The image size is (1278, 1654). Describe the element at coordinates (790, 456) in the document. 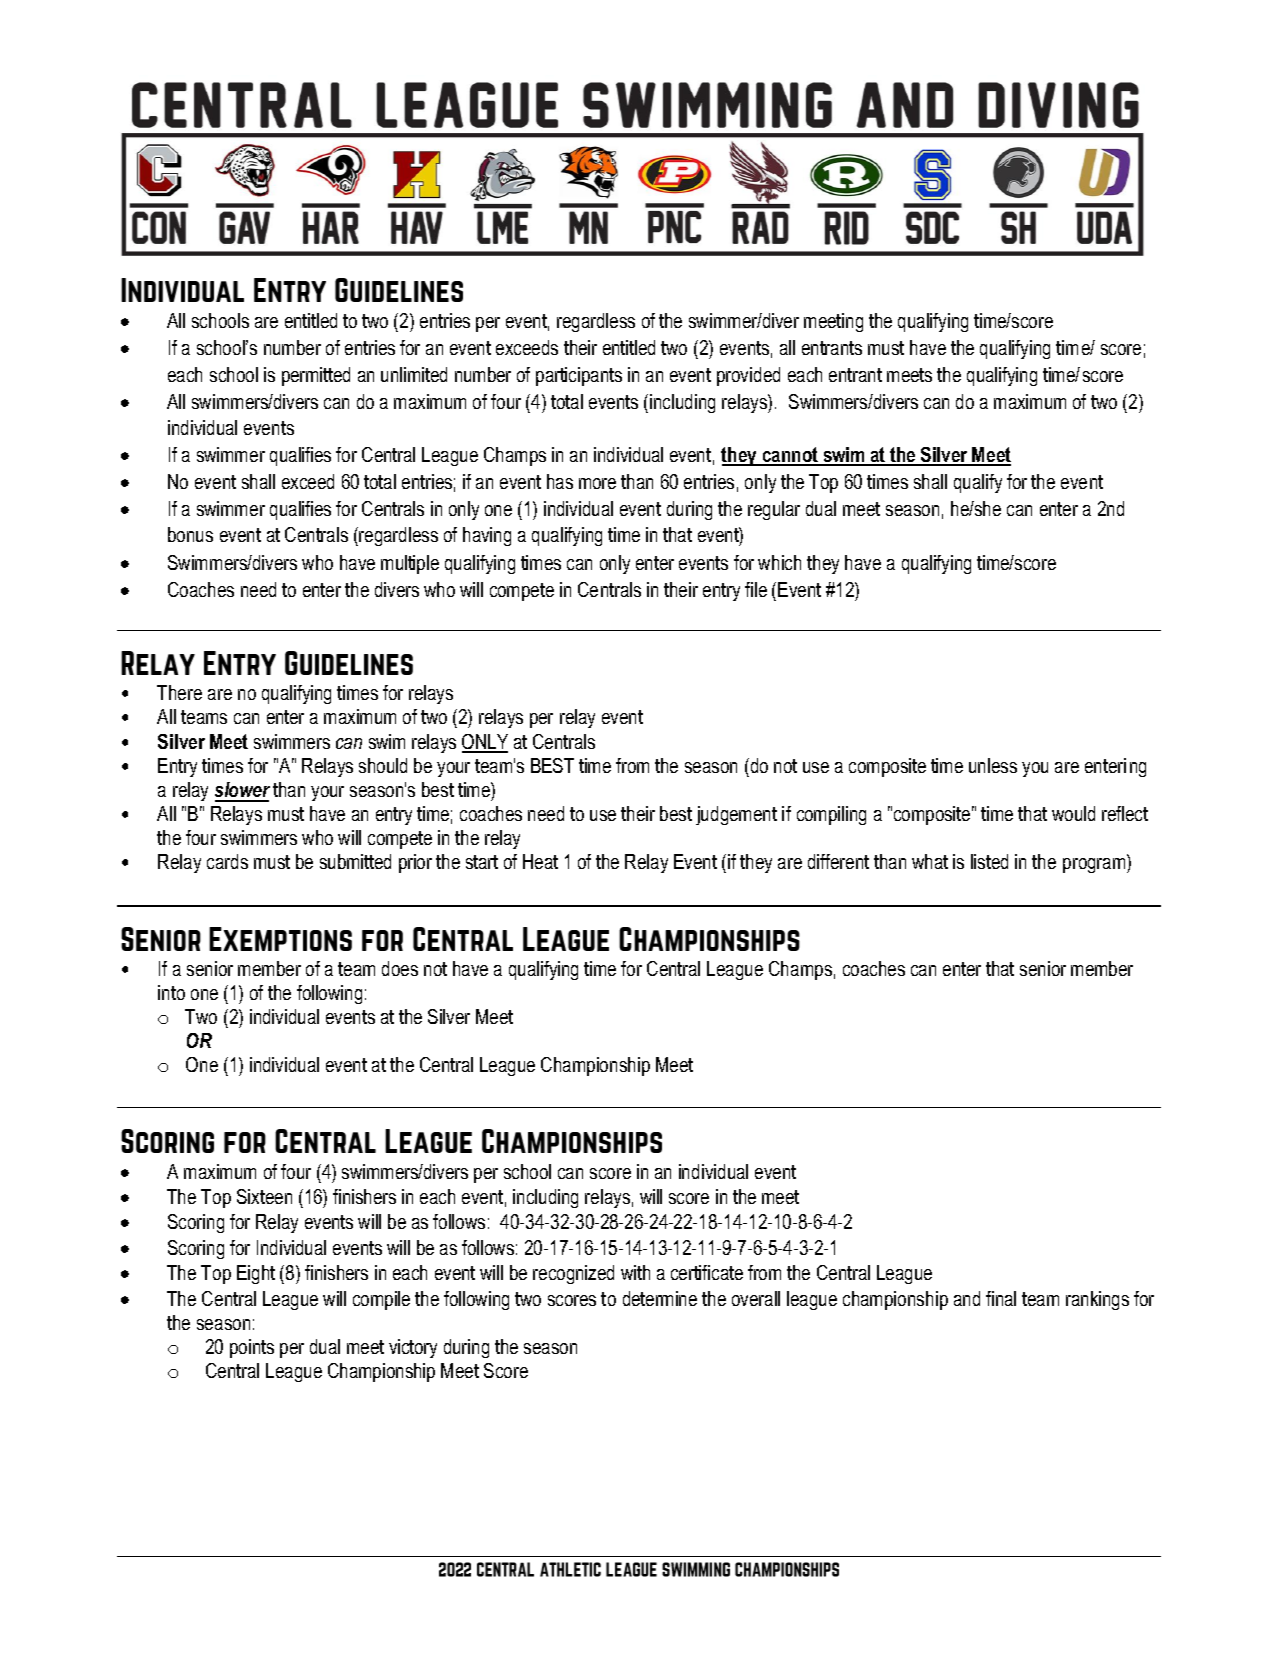

I see `cannot` at that location.
